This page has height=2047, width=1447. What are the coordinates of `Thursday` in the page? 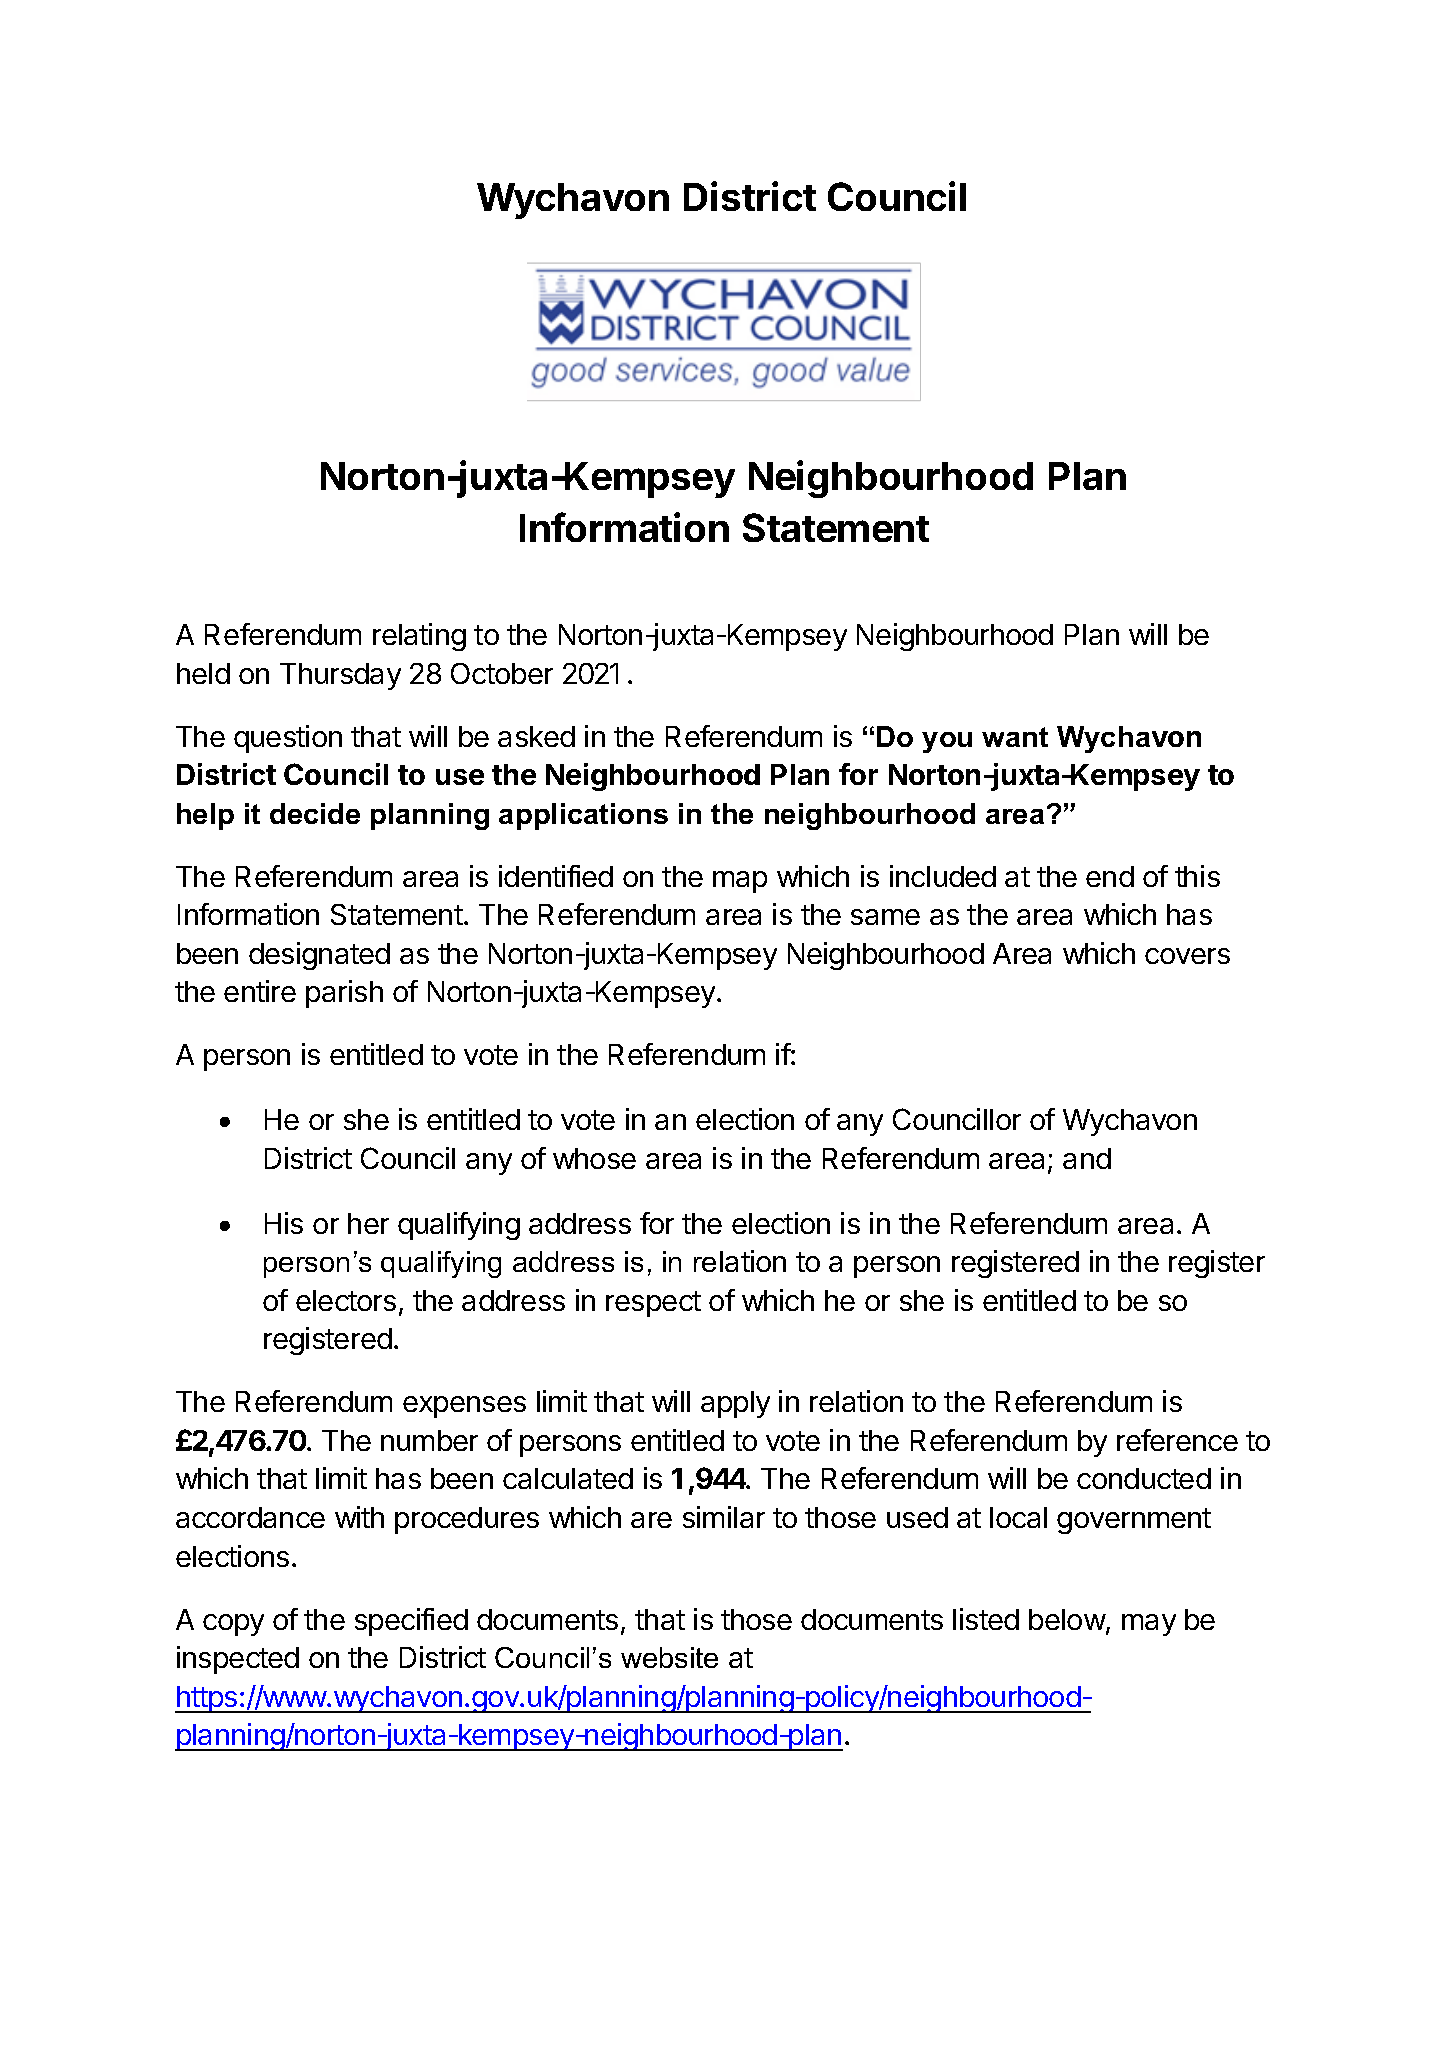 It's located at (340, 676).
